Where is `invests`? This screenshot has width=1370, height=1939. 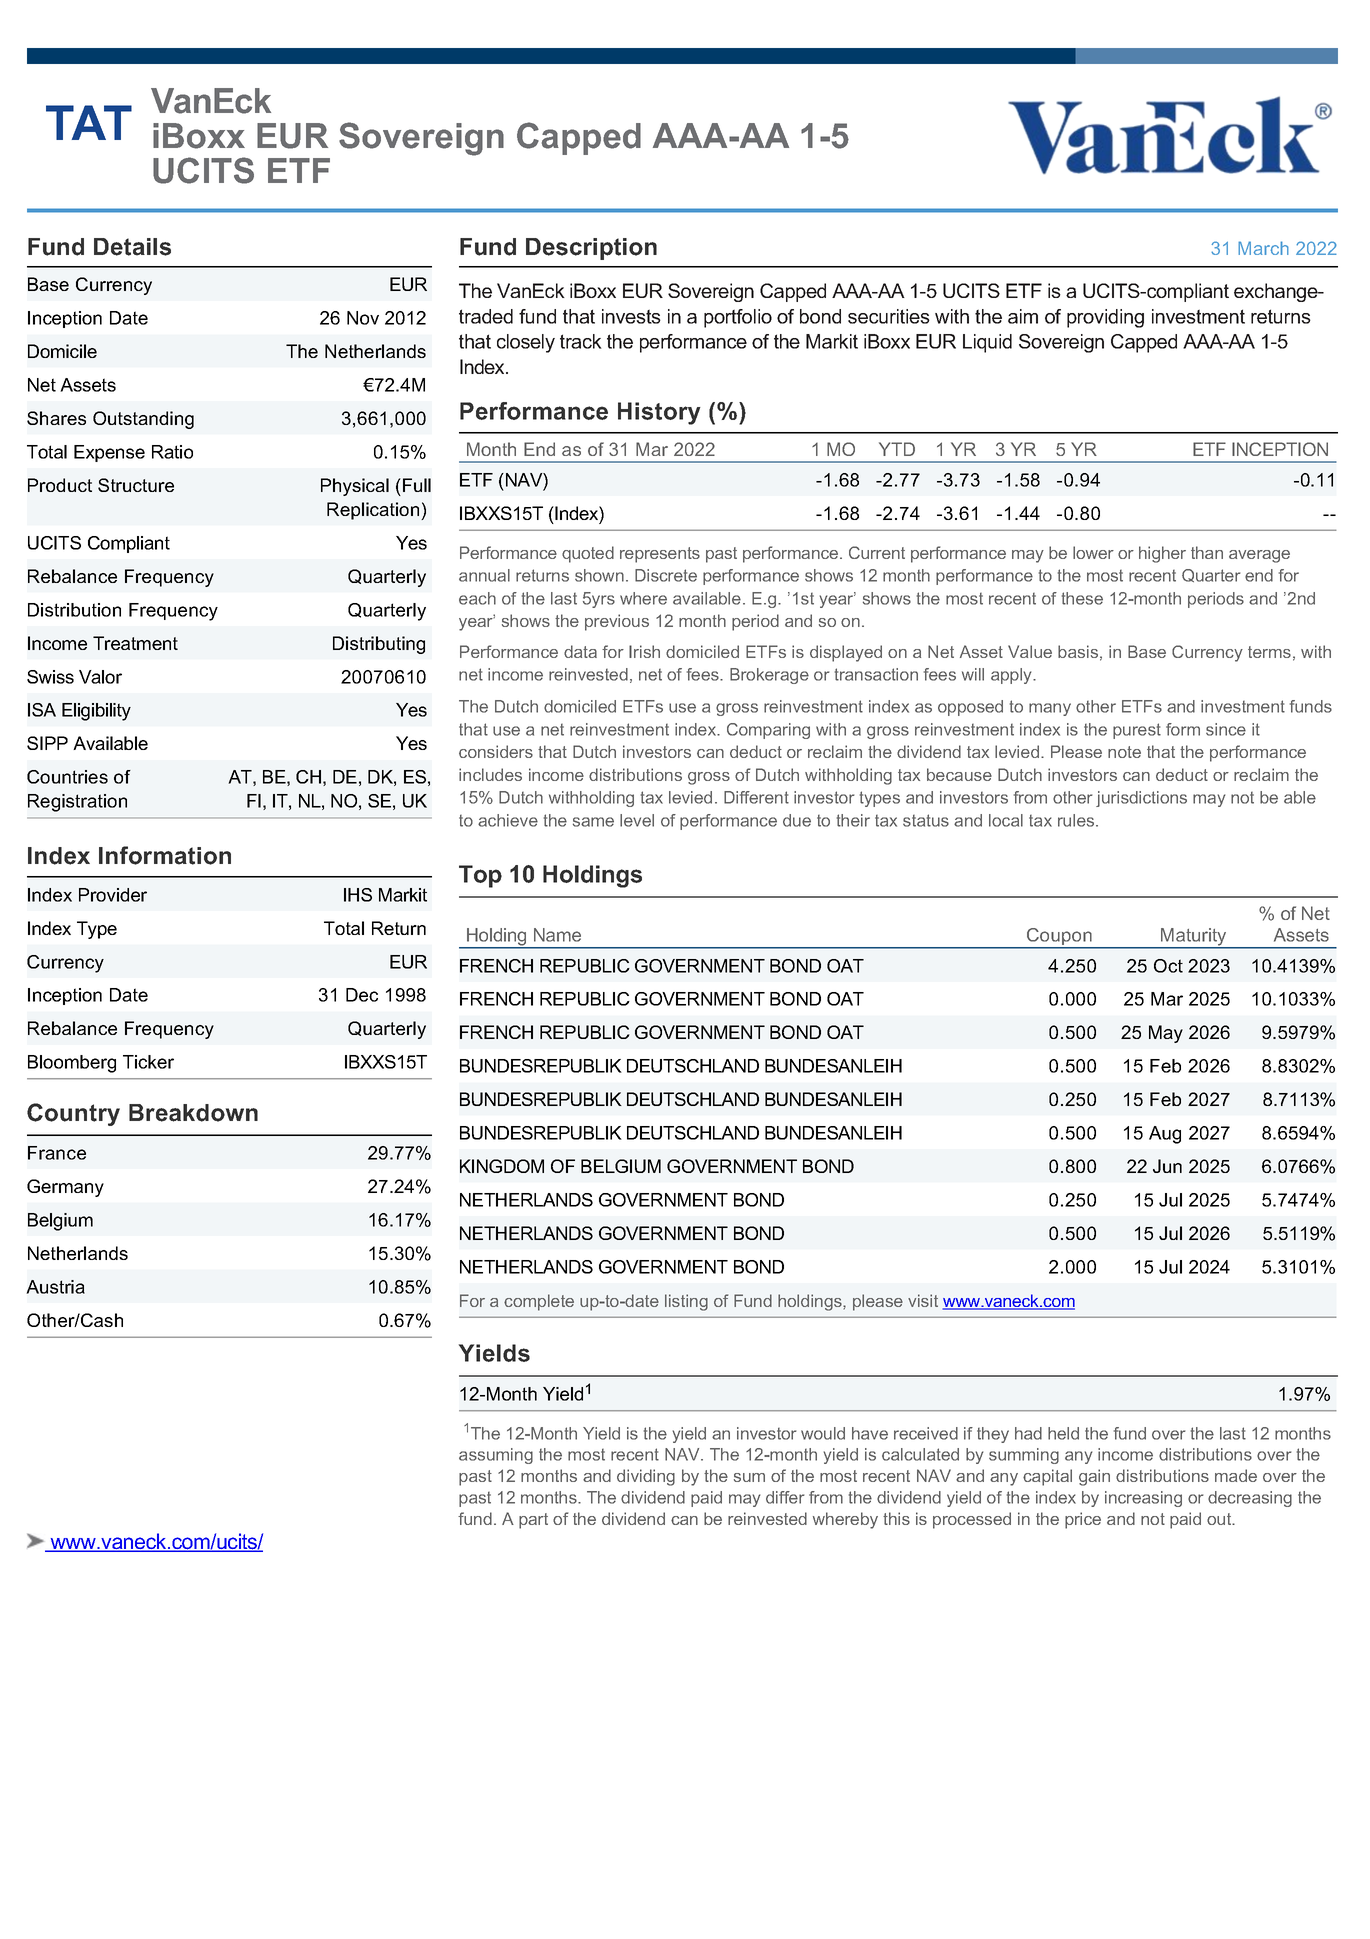
invests is located at coordinates (631, 316).
